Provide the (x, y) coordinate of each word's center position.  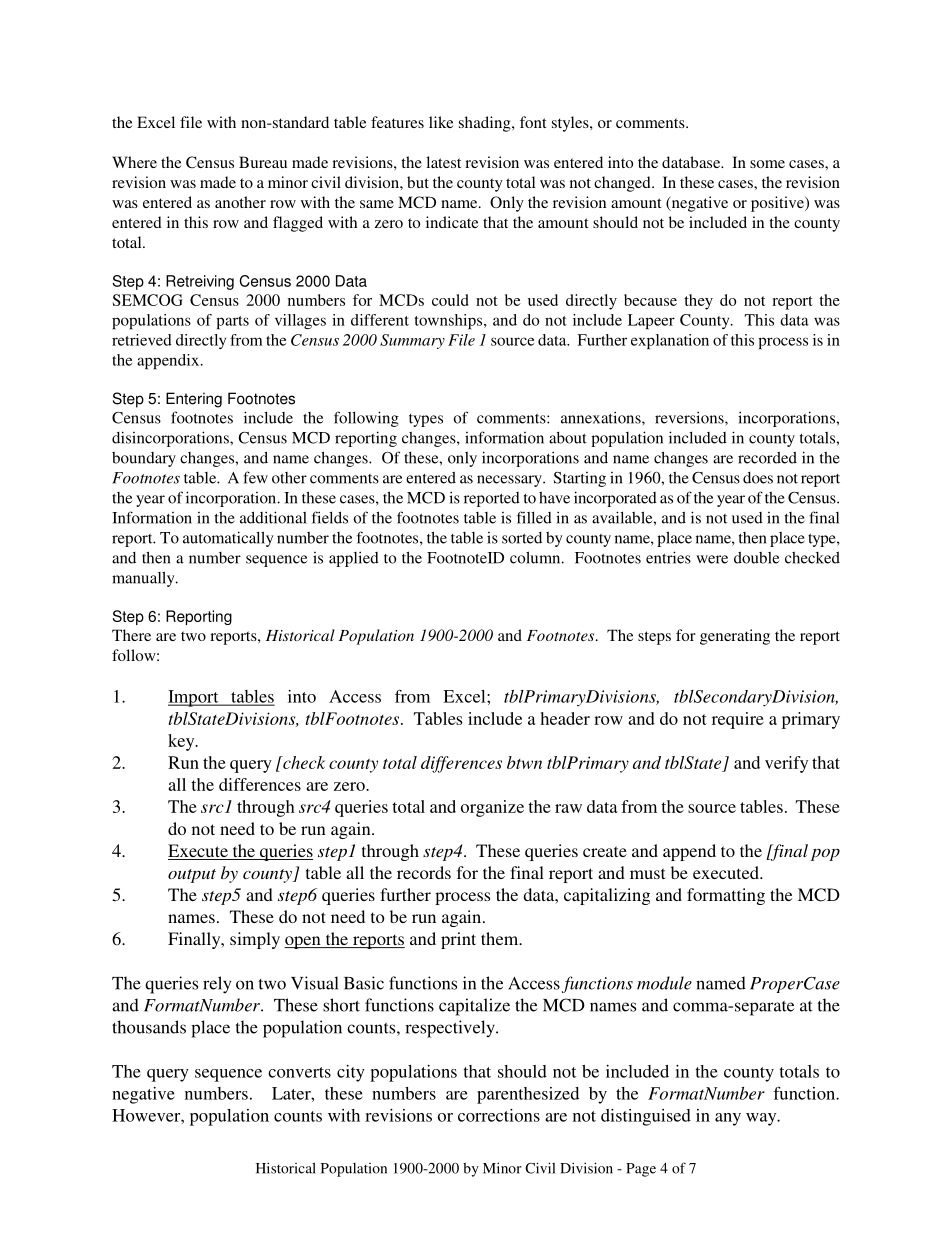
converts (299, 1072)
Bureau (263, 162)
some (767, 164)
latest (443, 162)
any (728, 1119)
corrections (499, 1115)
